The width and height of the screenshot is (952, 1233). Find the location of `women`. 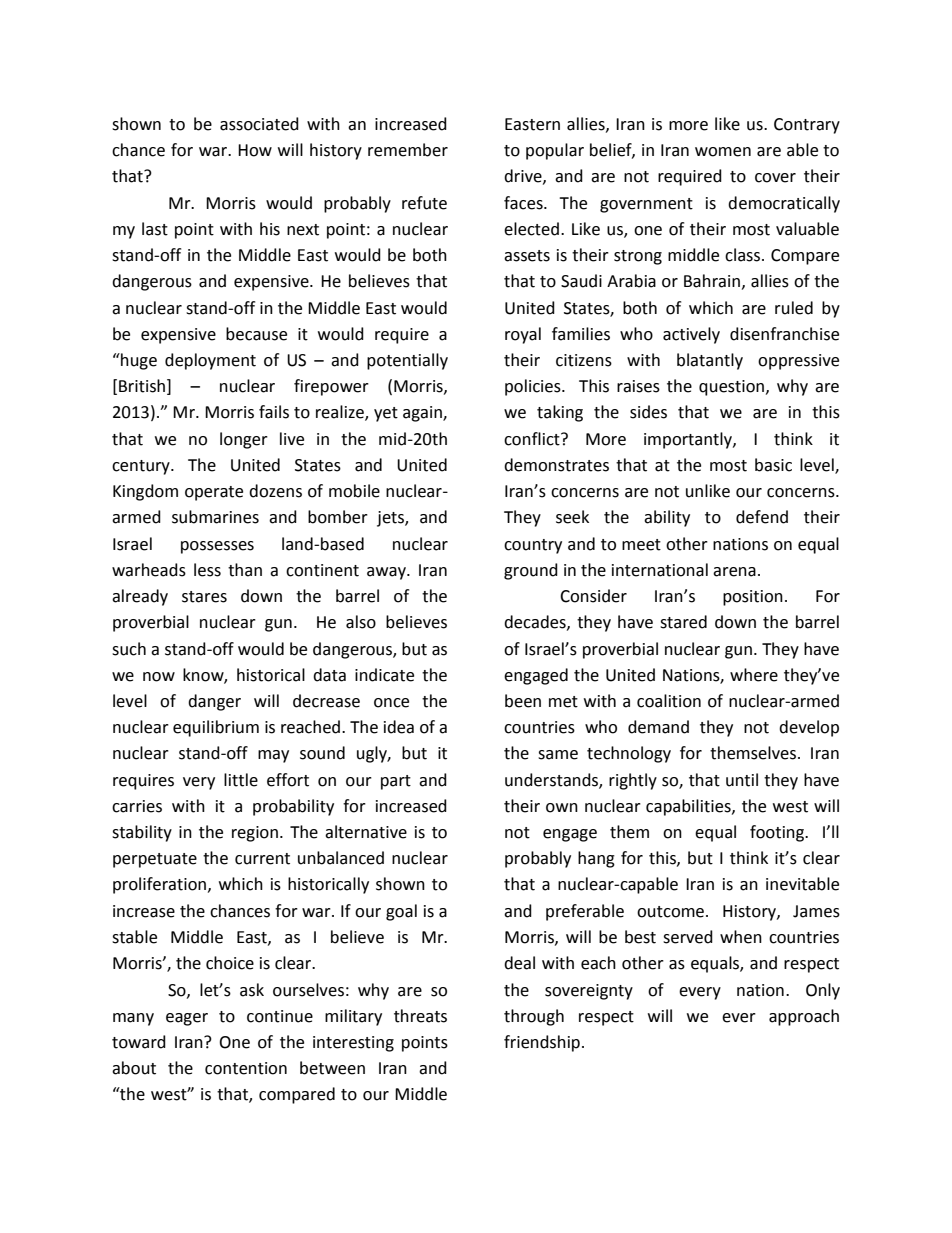

women is located at coordinates (723, 152).
